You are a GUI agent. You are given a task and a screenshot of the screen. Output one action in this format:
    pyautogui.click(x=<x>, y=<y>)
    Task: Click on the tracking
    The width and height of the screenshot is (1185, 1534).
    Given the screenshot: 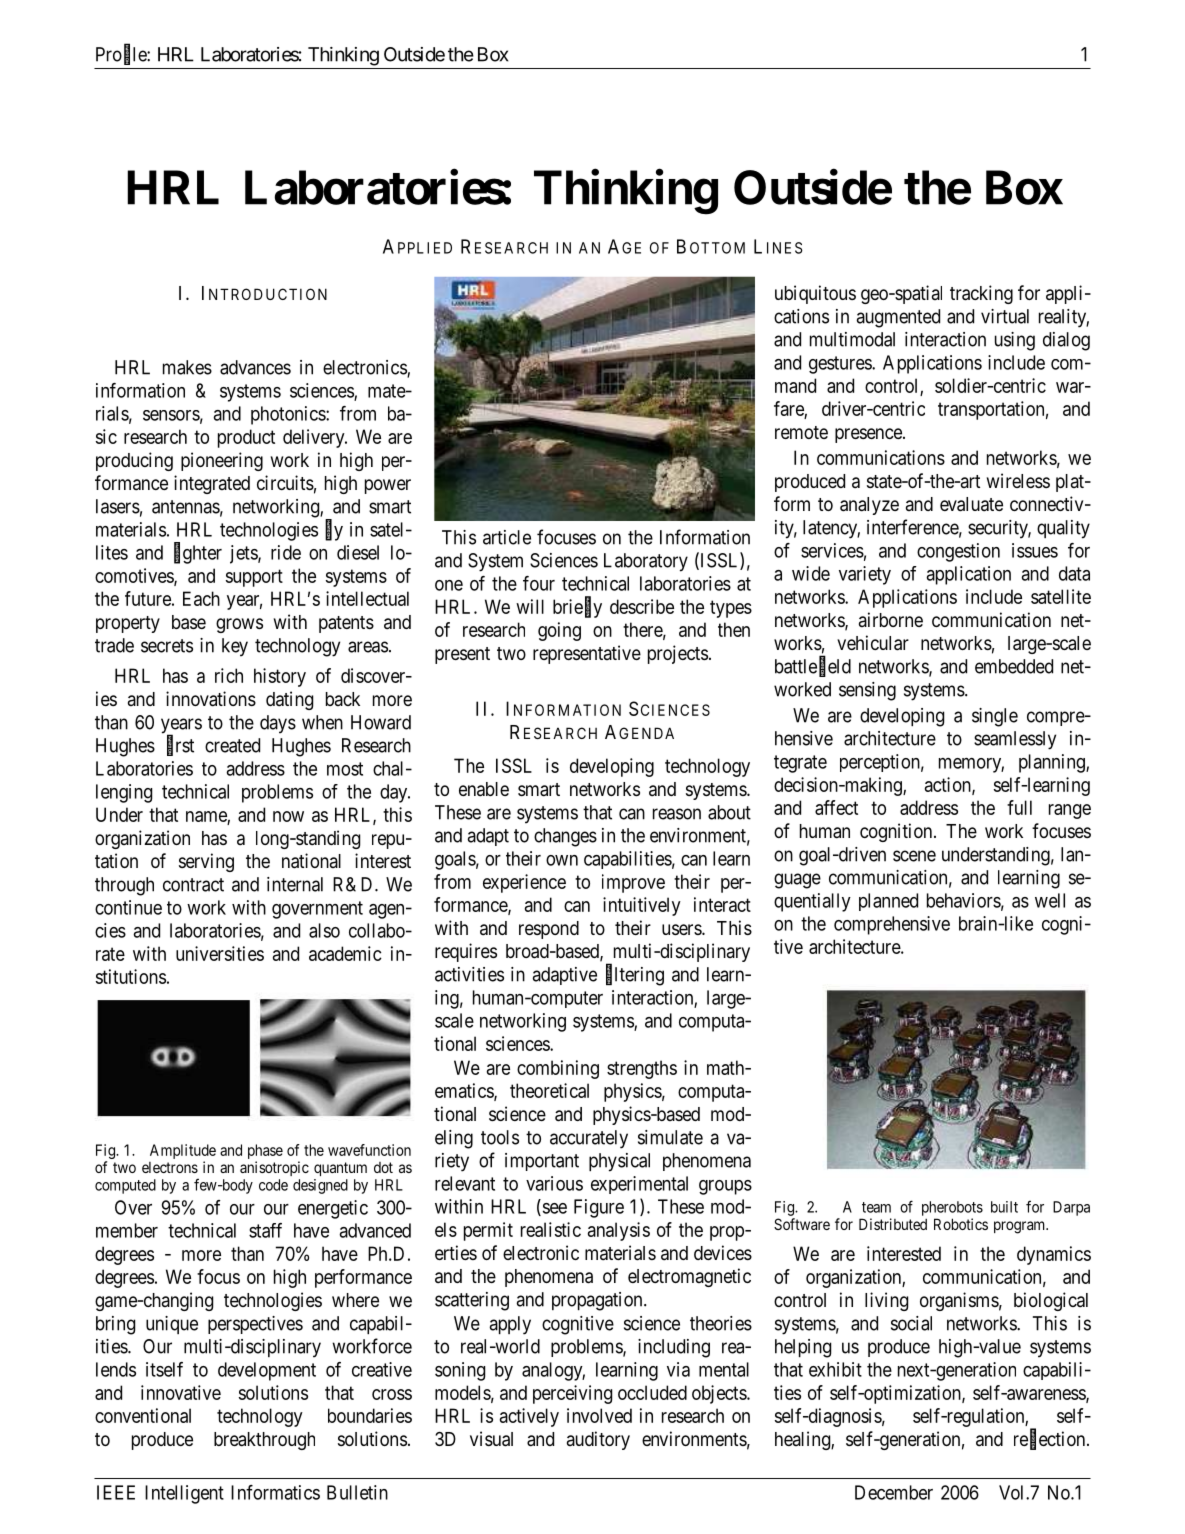 What is the action you would take?
    pyautogui.click(x=981, y=294)
